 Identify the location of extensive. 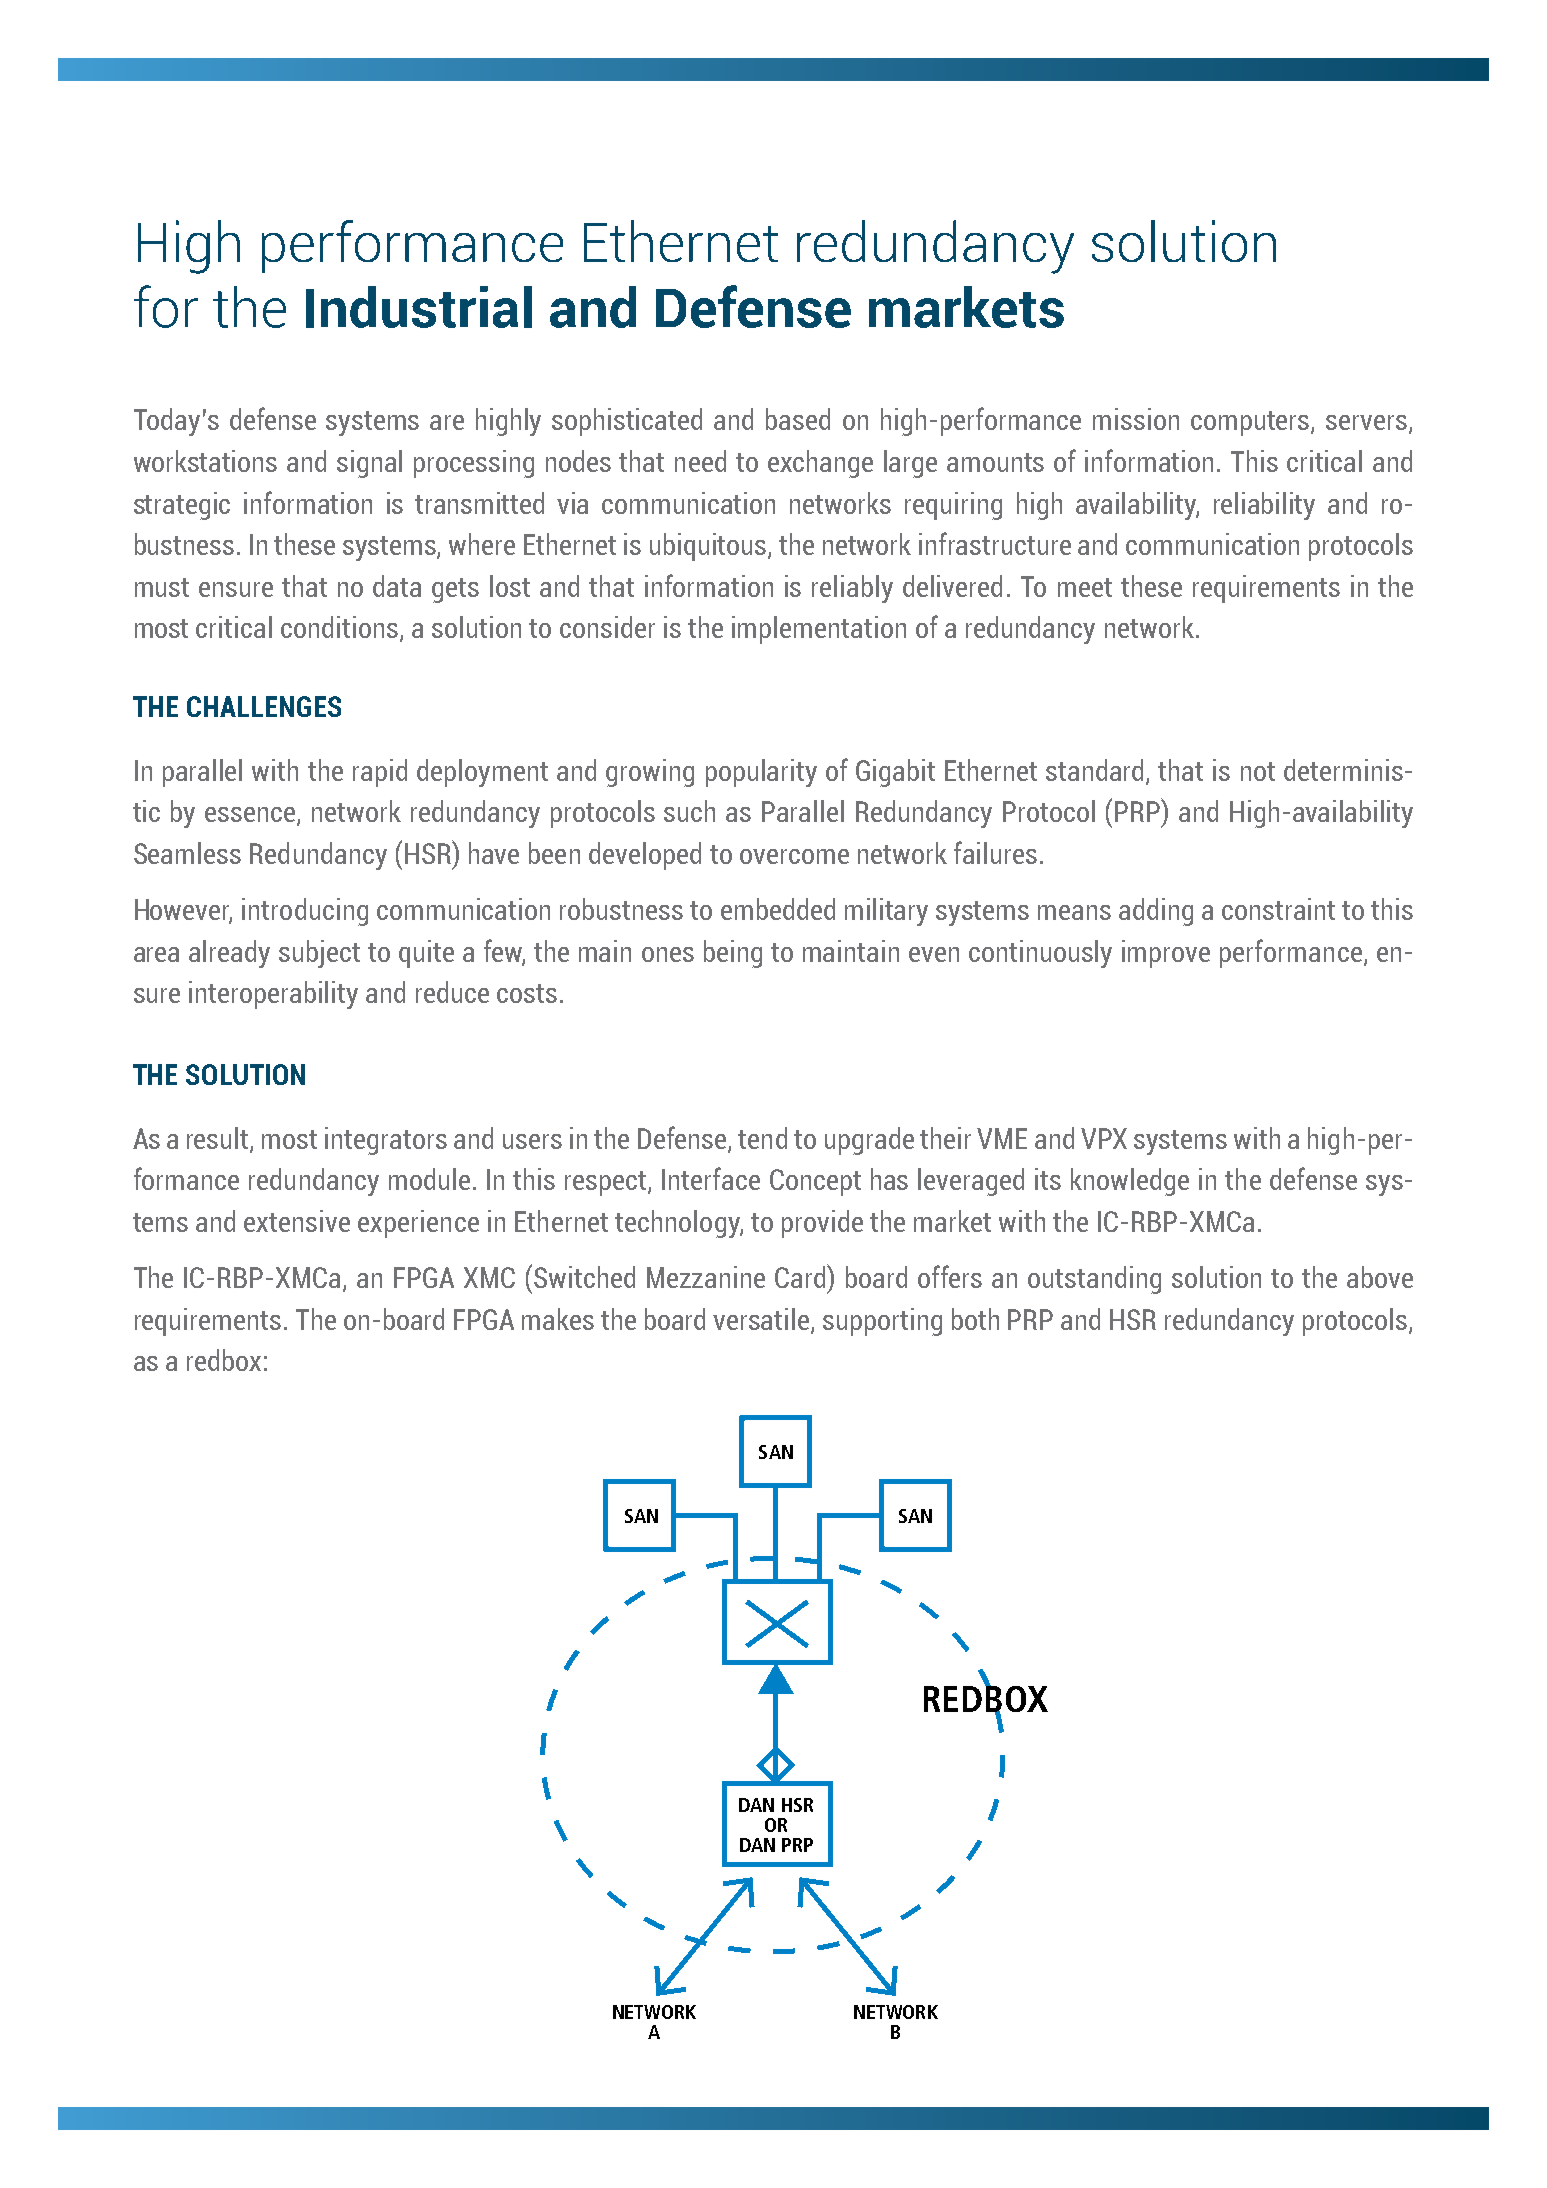
(297, 1221).
